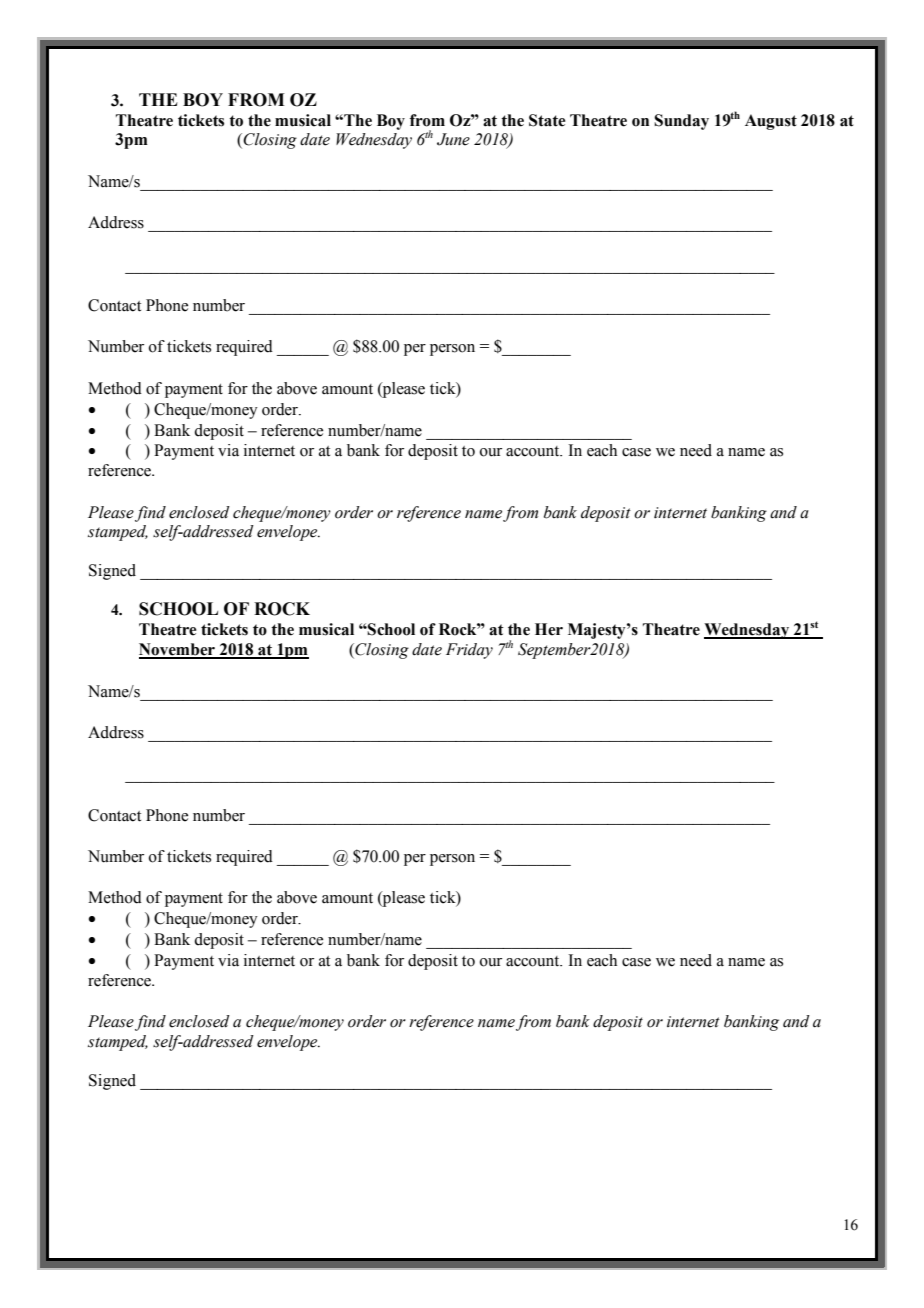  I want to click on August, so click(771, 122).
